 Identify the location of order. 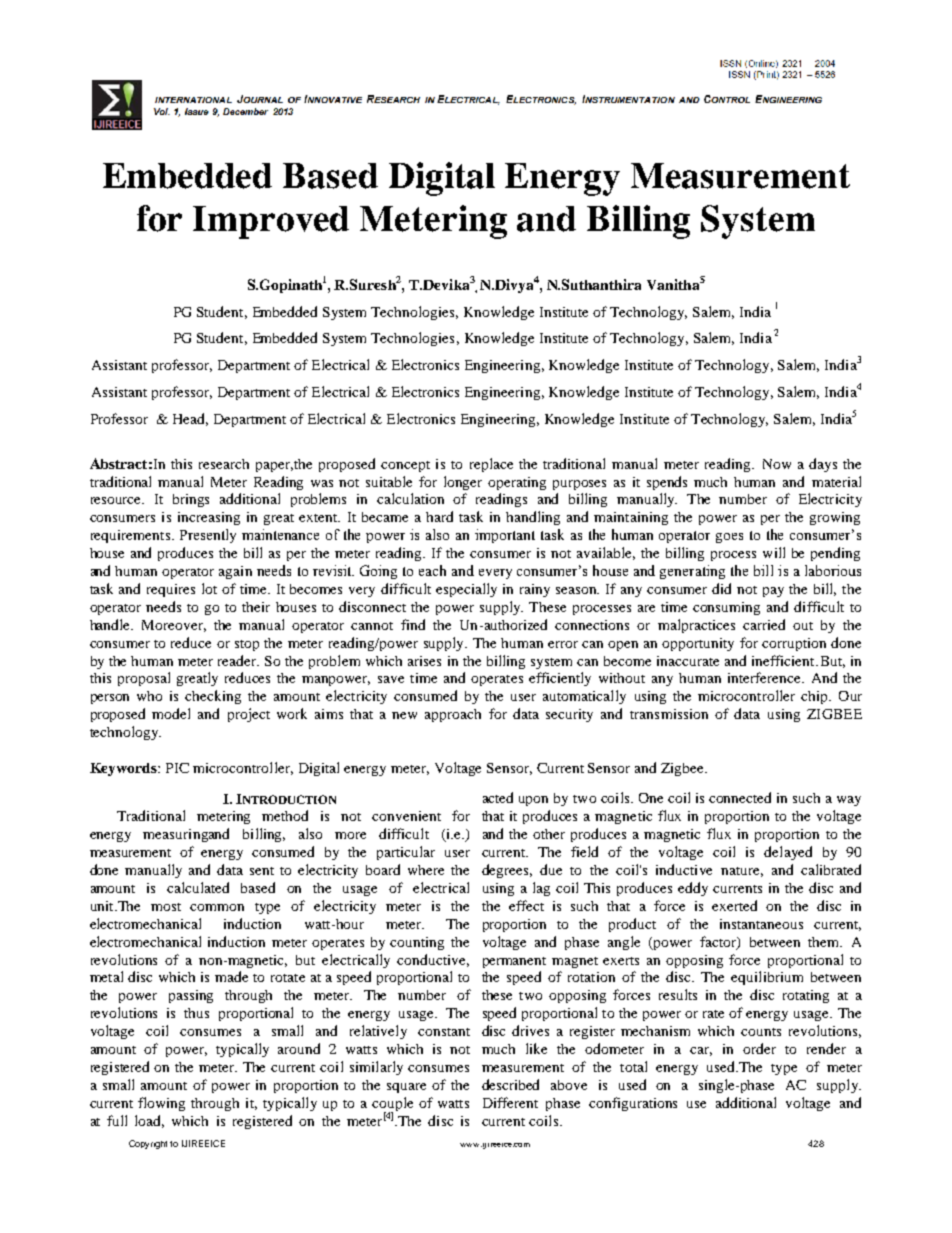
(759, 1048).
